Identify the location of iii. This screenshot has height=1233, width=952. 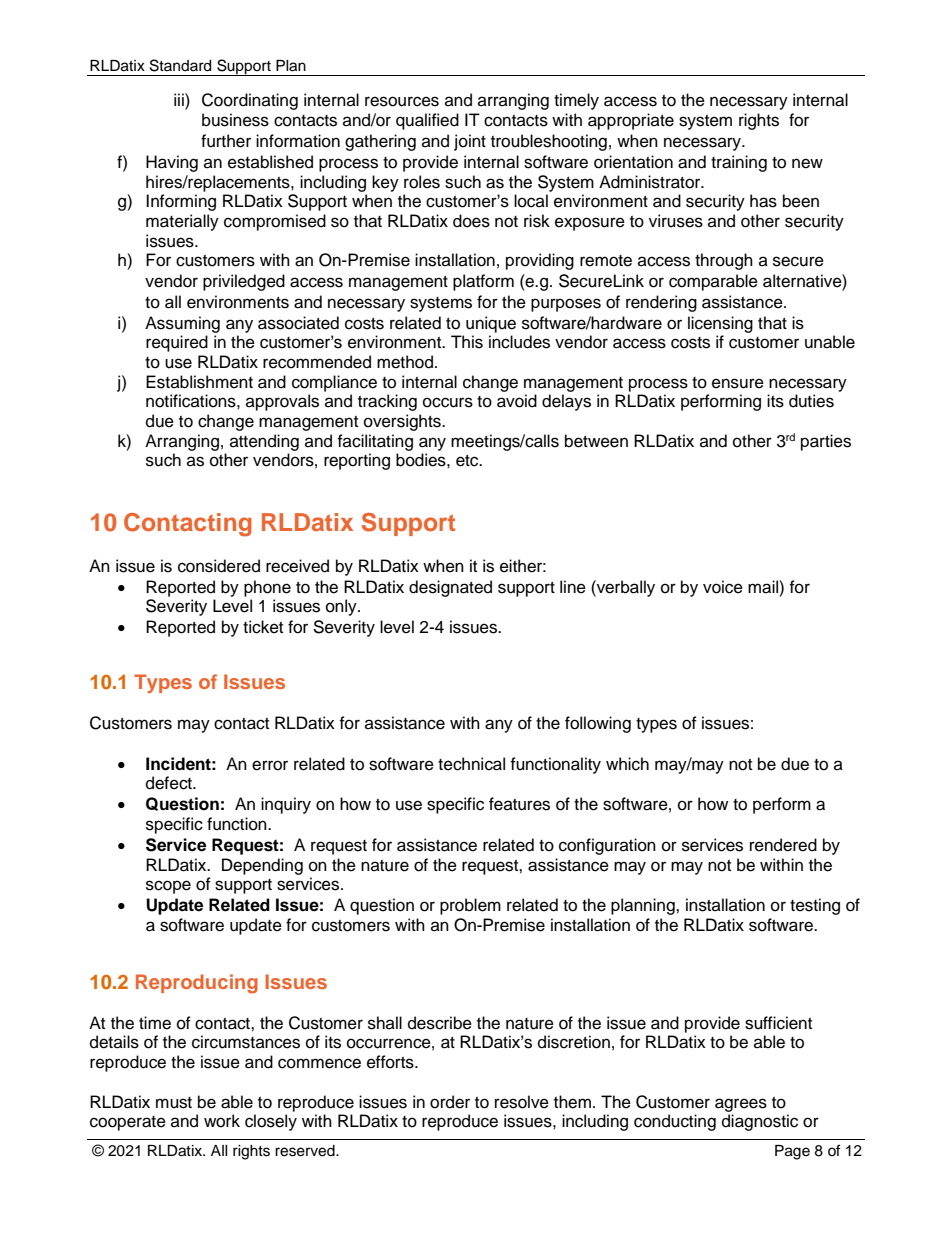
(180, 99).
